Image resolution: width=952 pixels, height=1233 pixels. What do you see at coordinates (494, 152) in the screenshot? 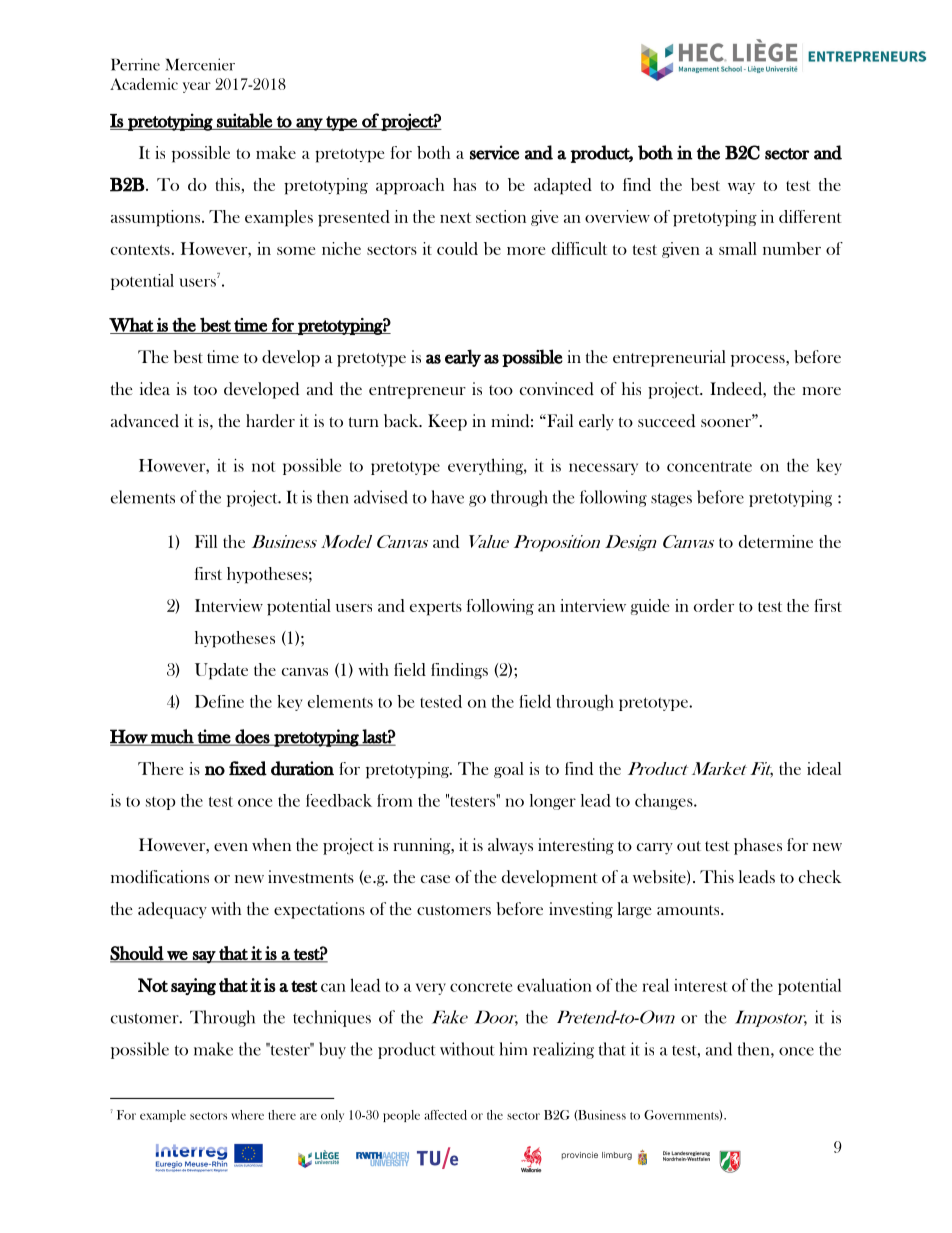
I see `service` at bounding box center [494, 152].
